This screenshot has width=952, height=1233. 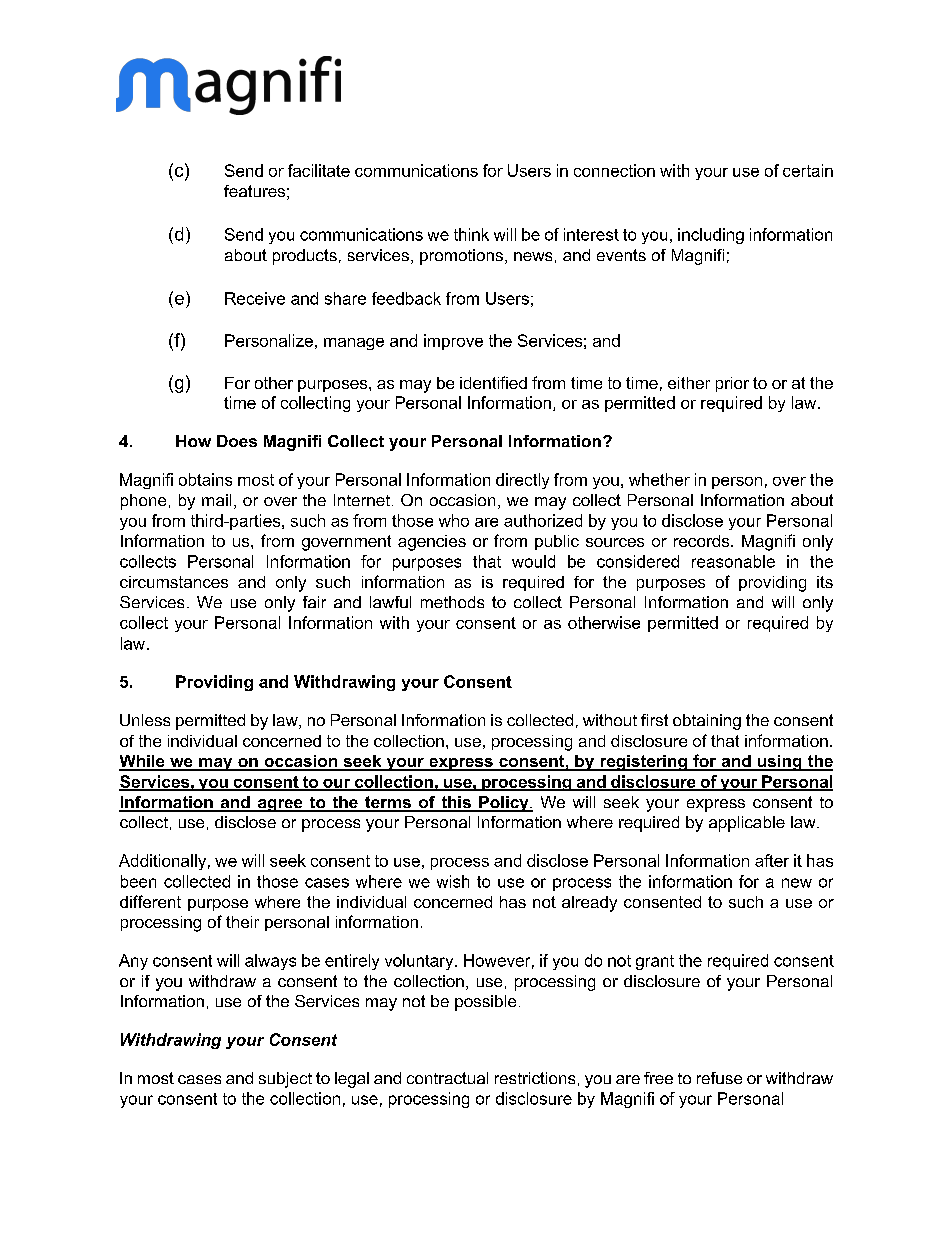 What do you see at coordinates (319, 170) in the screenshot?
I see `facilitate` at bounding box center [319, 170].
